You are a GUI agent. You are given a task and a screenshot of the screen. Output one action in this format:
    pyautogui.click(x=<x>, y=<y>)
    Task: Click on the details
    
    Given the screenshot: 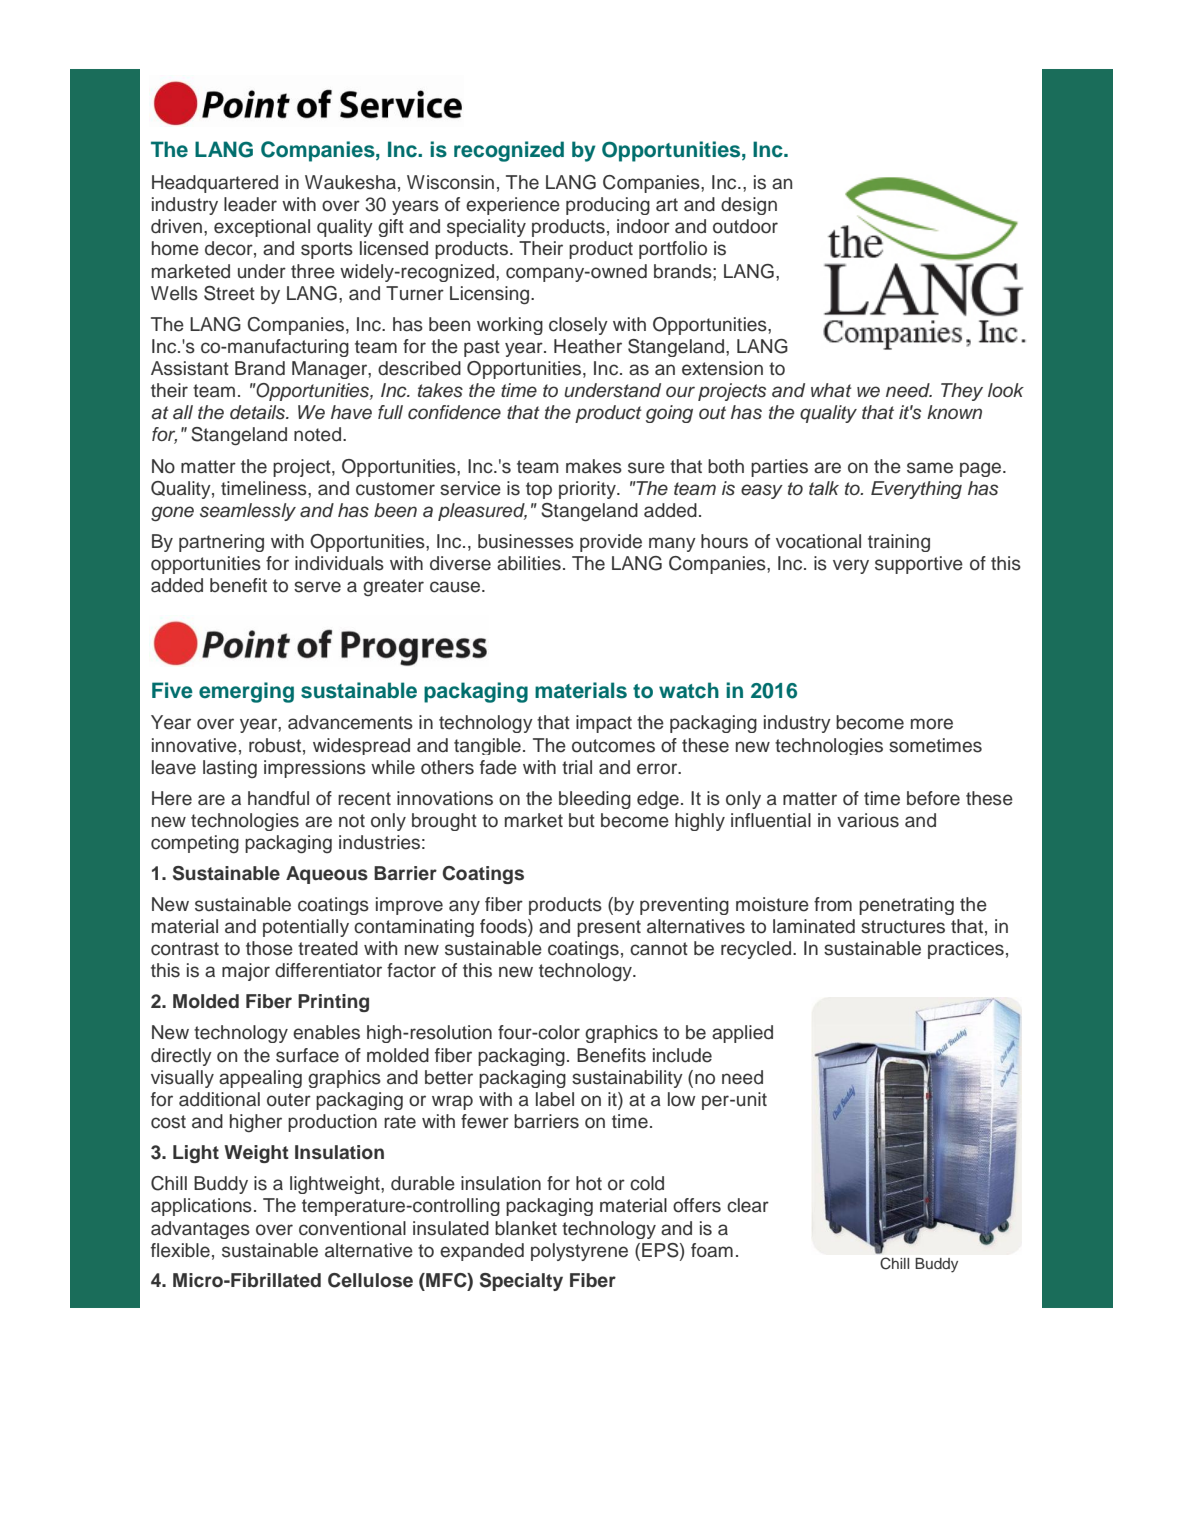 What is the action you would take?
    pyautogui.click(x=258, y=412)
